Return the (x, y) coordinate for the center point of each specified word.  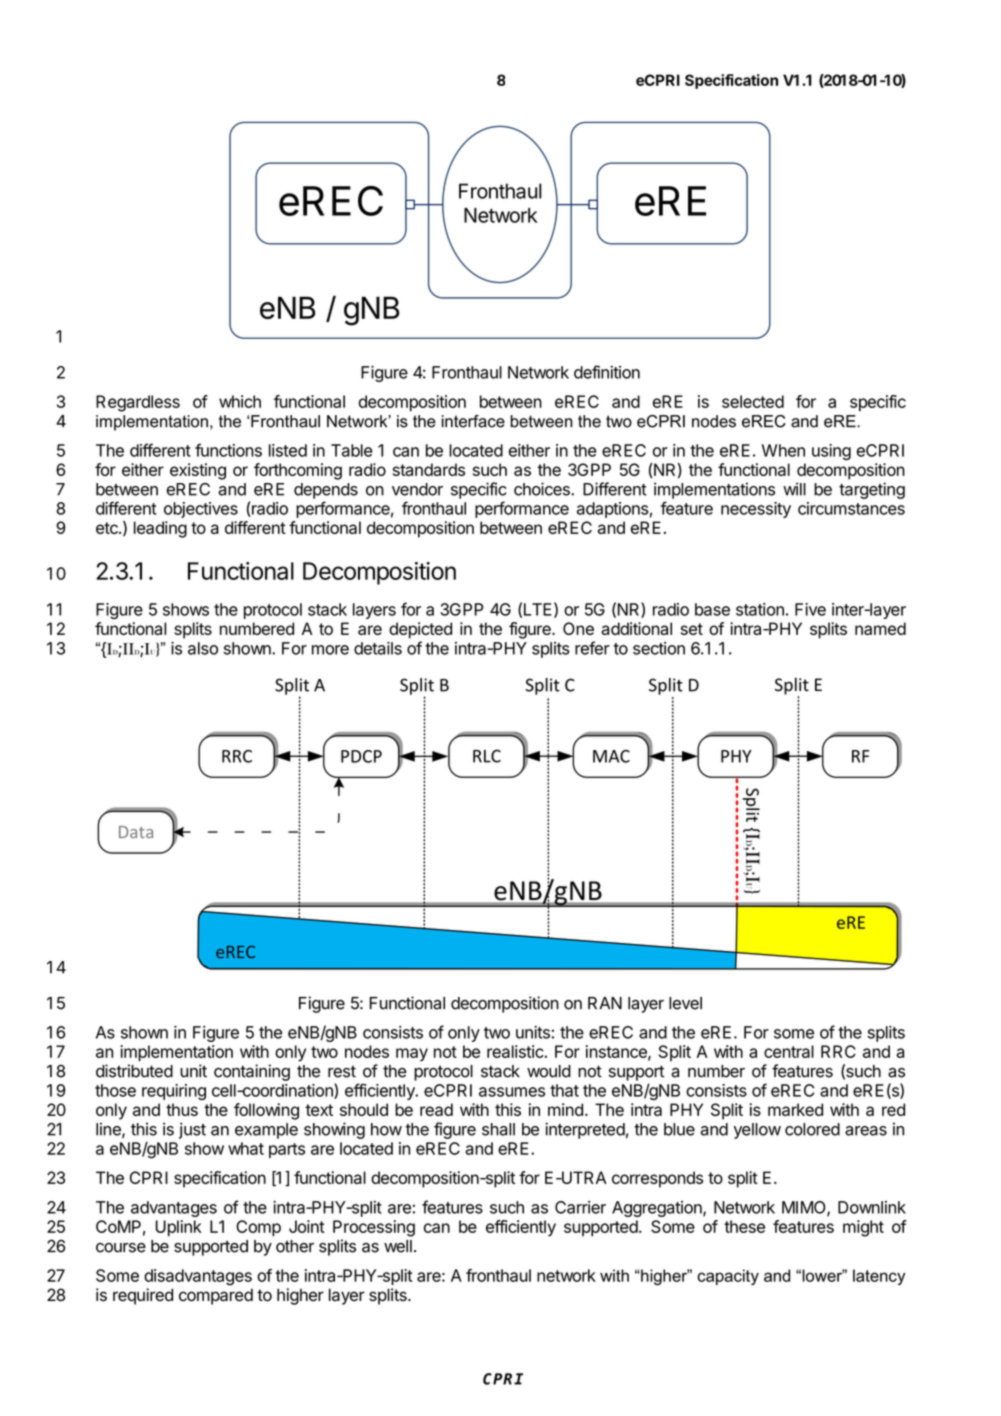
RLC (487, 756)
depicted (420, 630)
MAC (611, 756)
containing (252, 1072)
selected (753, 401)
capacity (728, 1277)
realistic (515, 1051)
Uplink (178, 1228)
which (240, 401)
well (398, 1246)
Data (136, 832)
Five (810, 609)
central (789, 1051)
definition (607, 372)
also (203, 648)
